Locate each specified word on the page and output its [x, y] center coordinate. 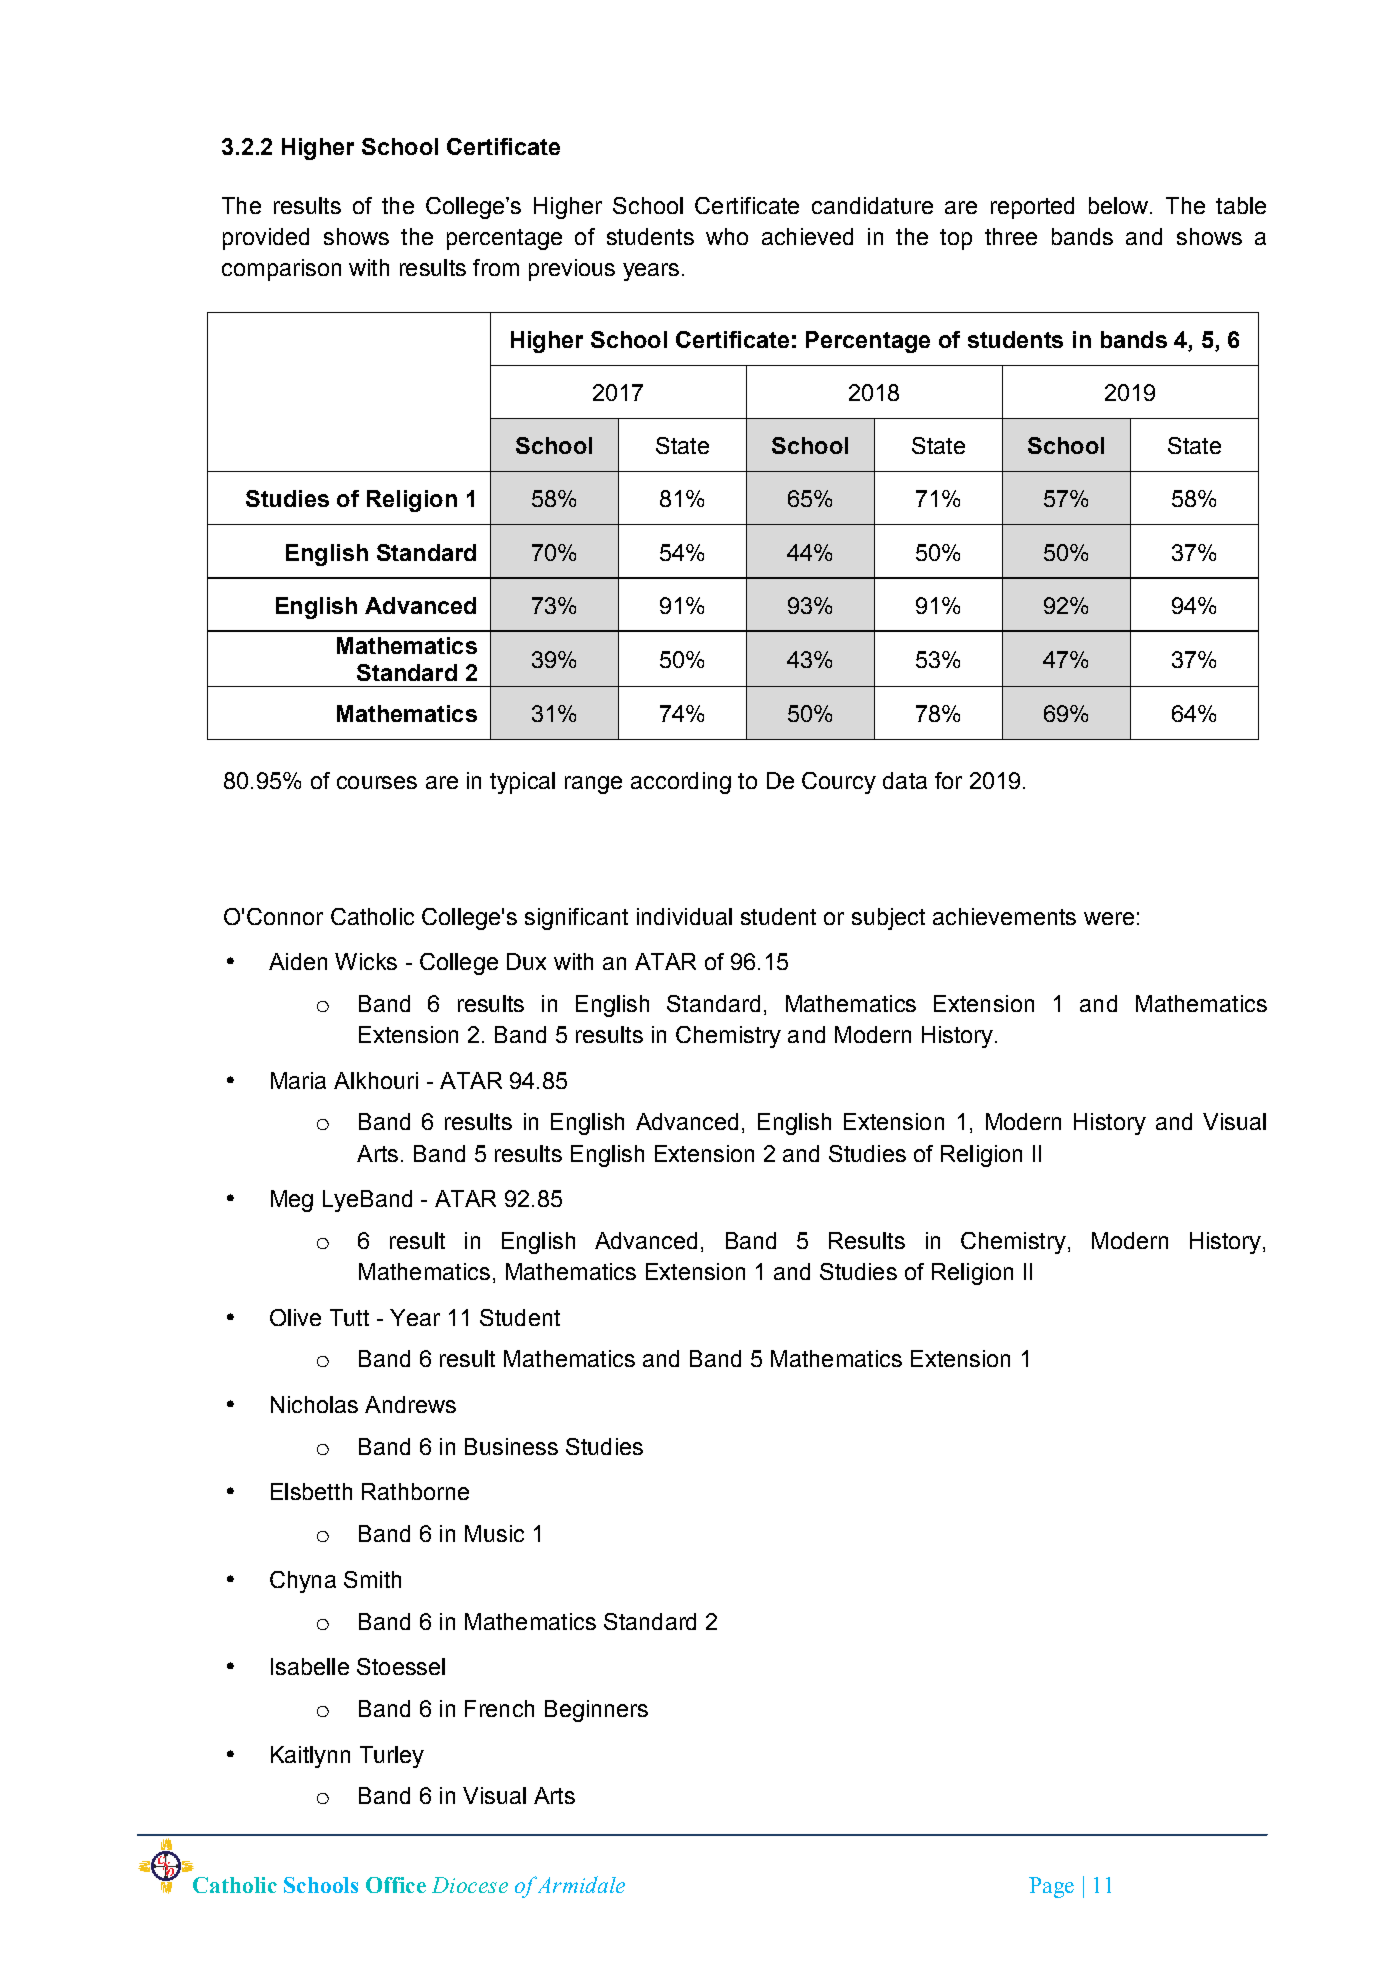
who [727, 236]
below [1120, 205]
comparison [281, 270]
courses [377, 782]
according [681, 783]
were [1109, 918]
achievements [1004, 916]
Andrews [410, 1404]
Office [396, 1885]
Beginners [596, 1711]
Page [1051, 1887]
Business [511, 1446]
